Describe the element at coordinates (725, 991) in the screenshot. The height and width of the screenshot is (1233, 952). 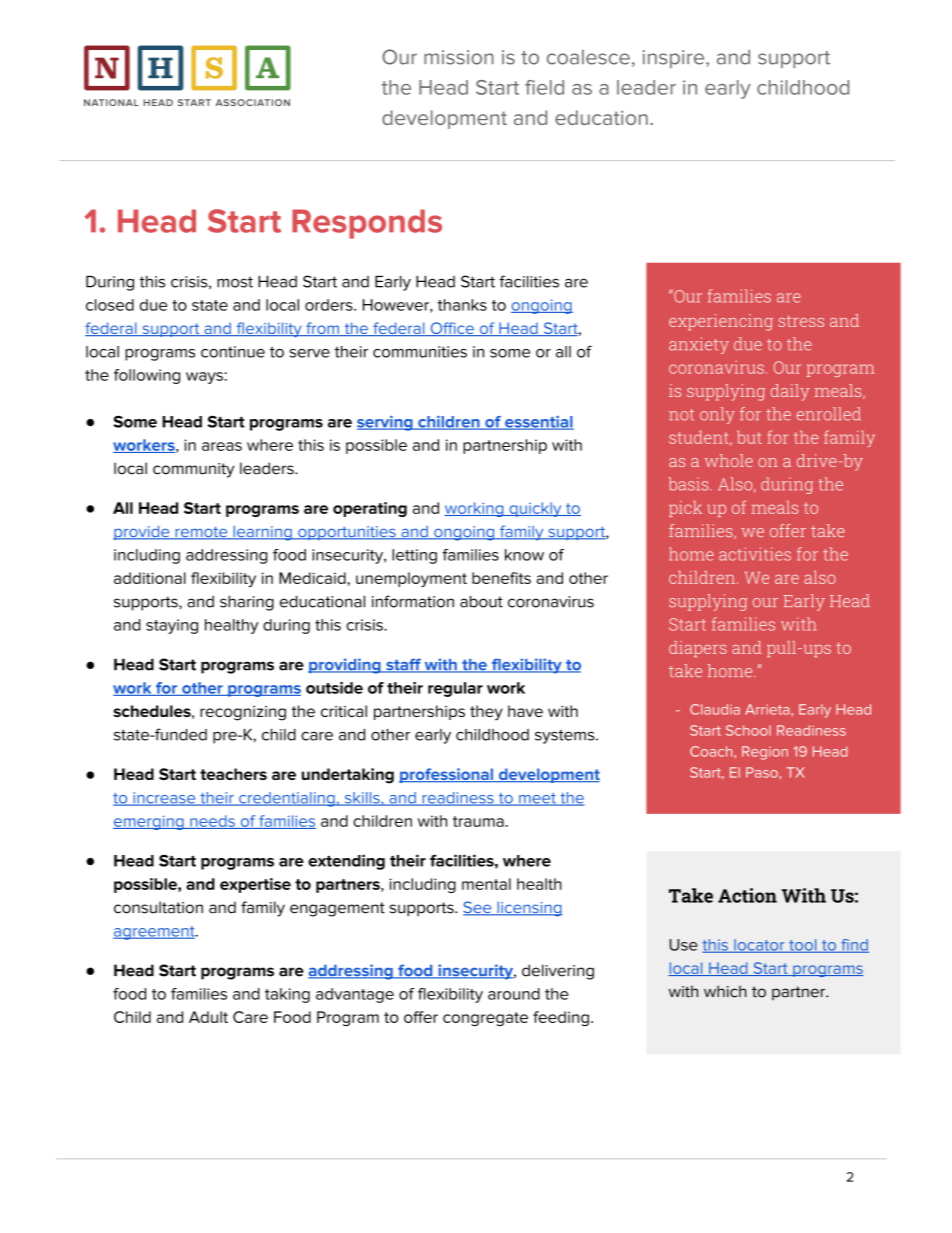
I see `which` at that location.
